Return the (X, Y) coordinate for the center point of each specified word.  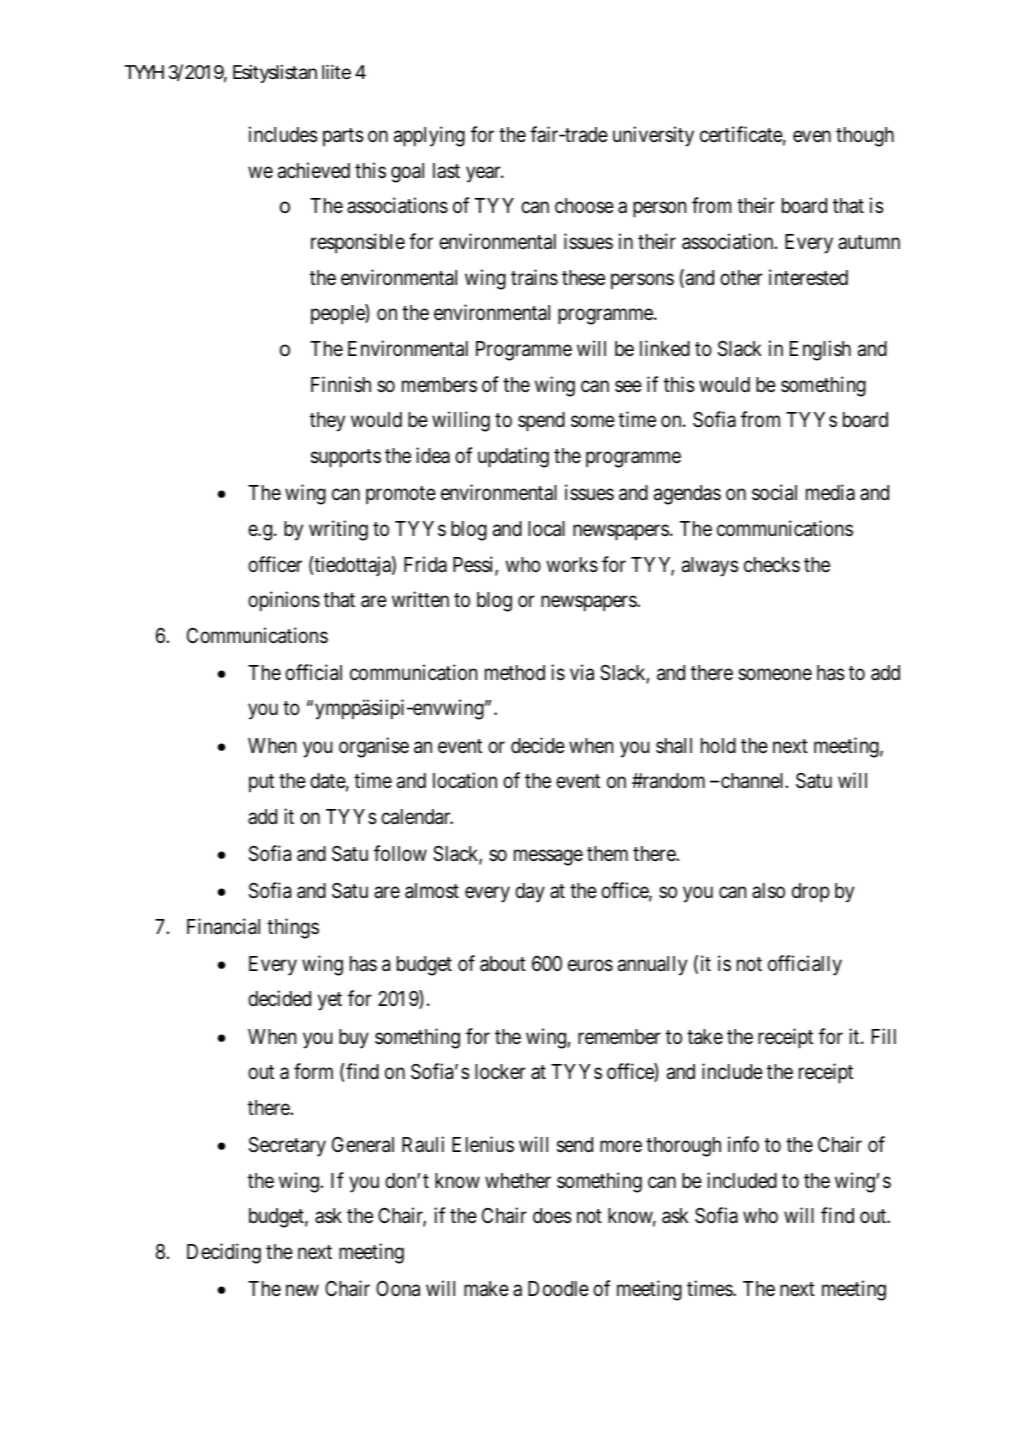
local (546, 529)
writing (338, 530)
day (530, 893)
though (865, 137)
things (293, 928)
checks (772, 565)
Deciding (224, 1253)
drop (811, 893)
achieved (314, 170)
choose (584, 206)
